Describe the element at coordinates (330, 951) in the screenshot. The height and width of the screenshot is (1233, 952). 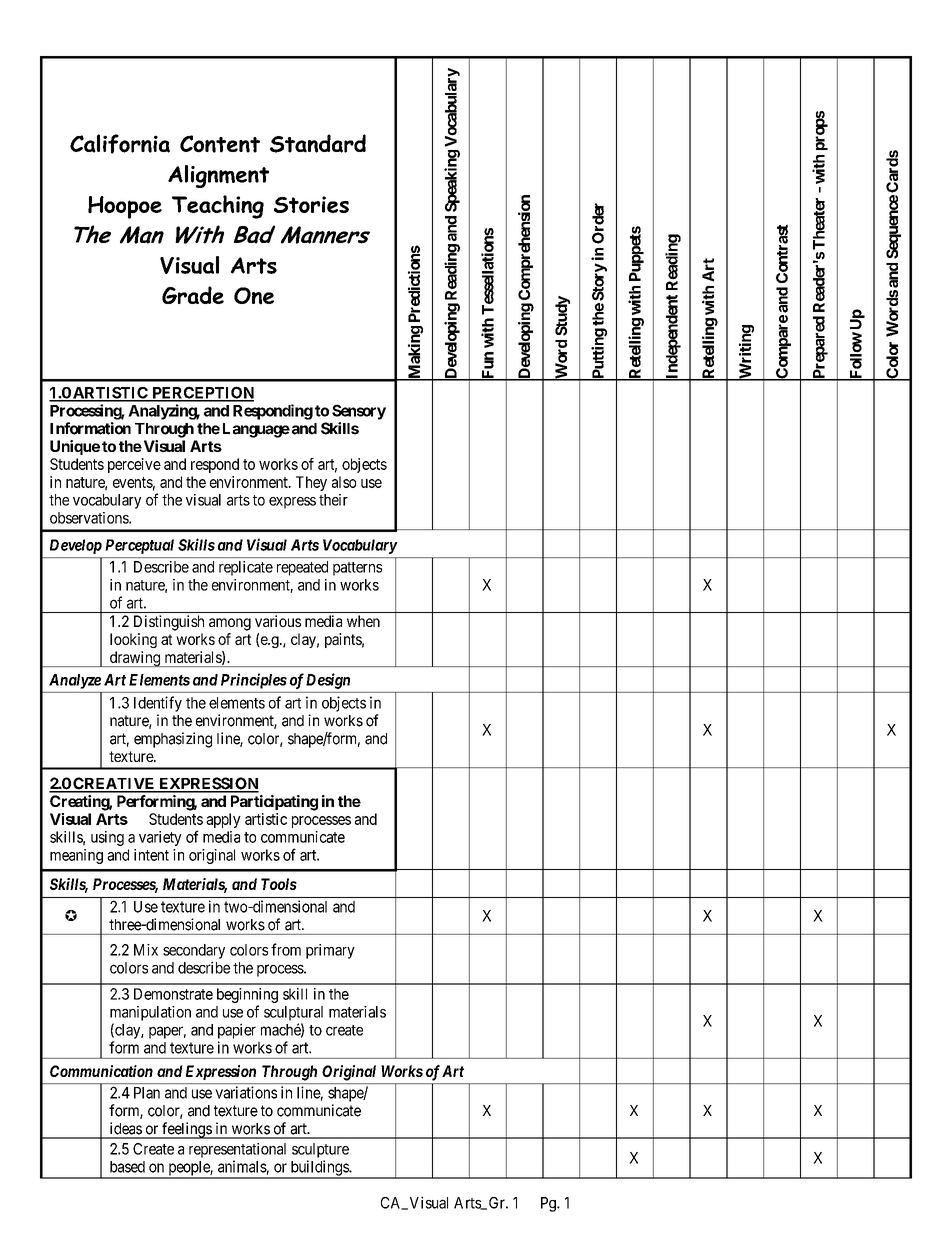
I see `primary` at that location.
